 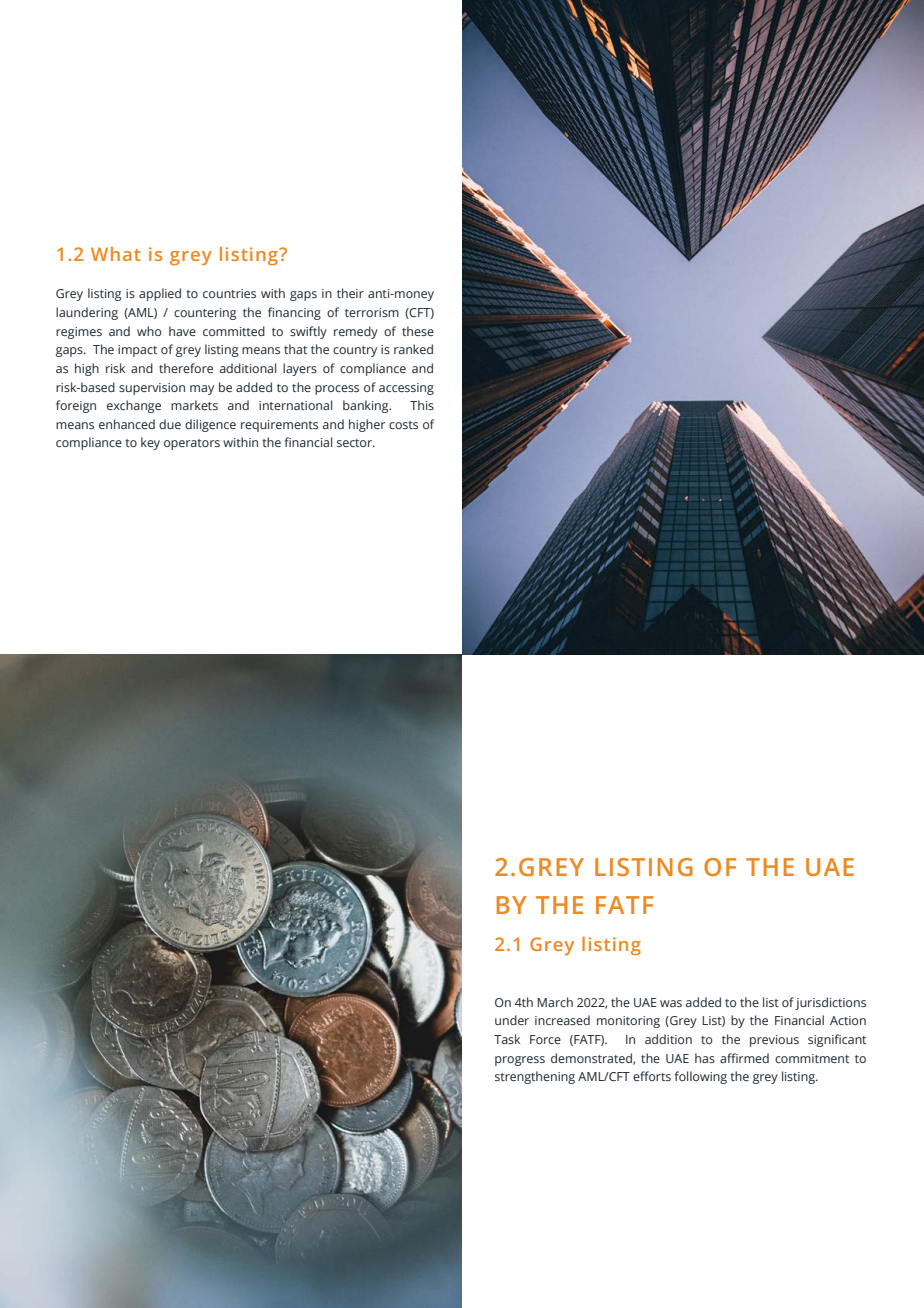 I want to click on jurisdictions, so click(x=830, y=1003).
